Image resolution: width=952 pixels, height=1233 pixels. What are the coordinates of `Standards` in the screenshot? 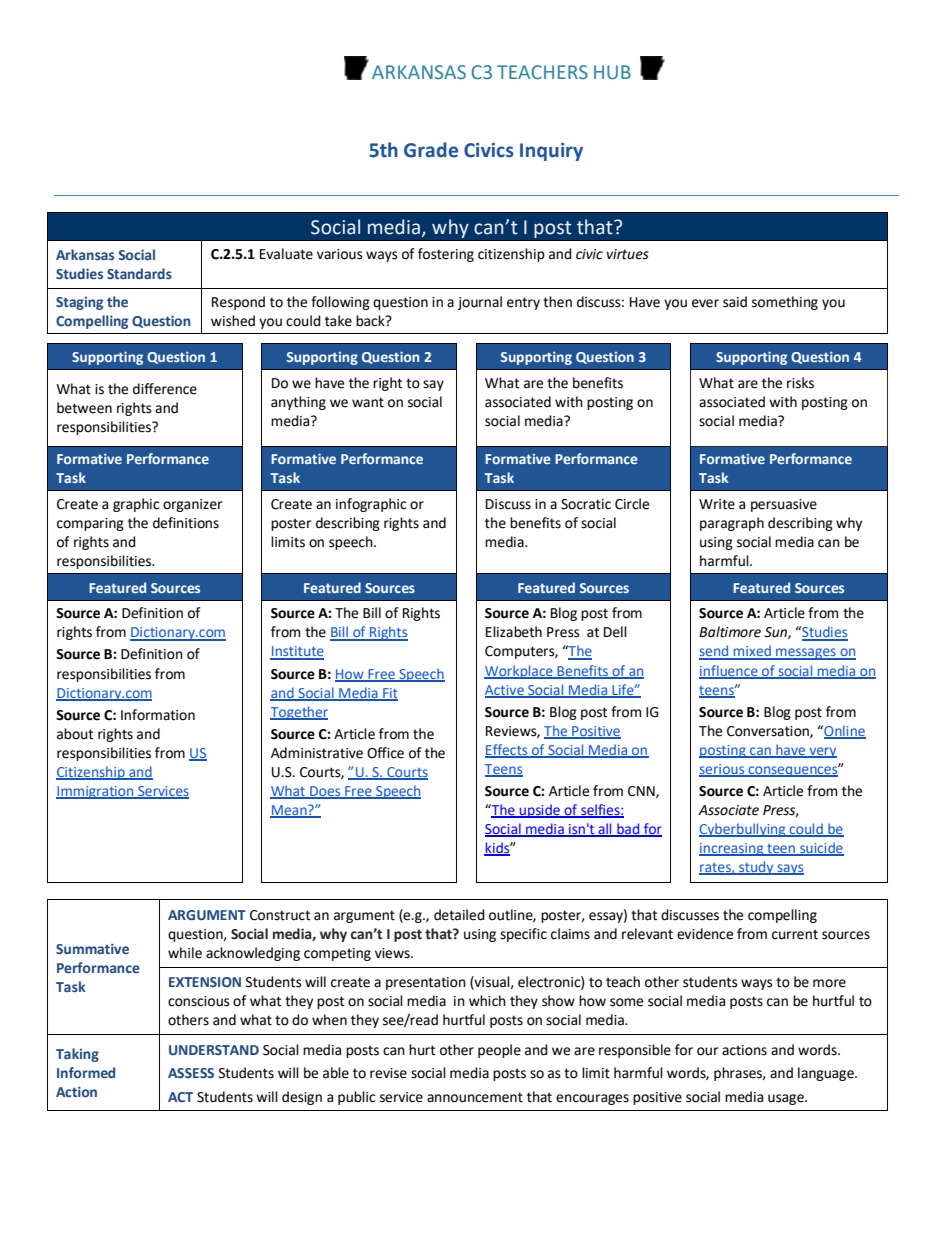 It's located at (139, 273).
